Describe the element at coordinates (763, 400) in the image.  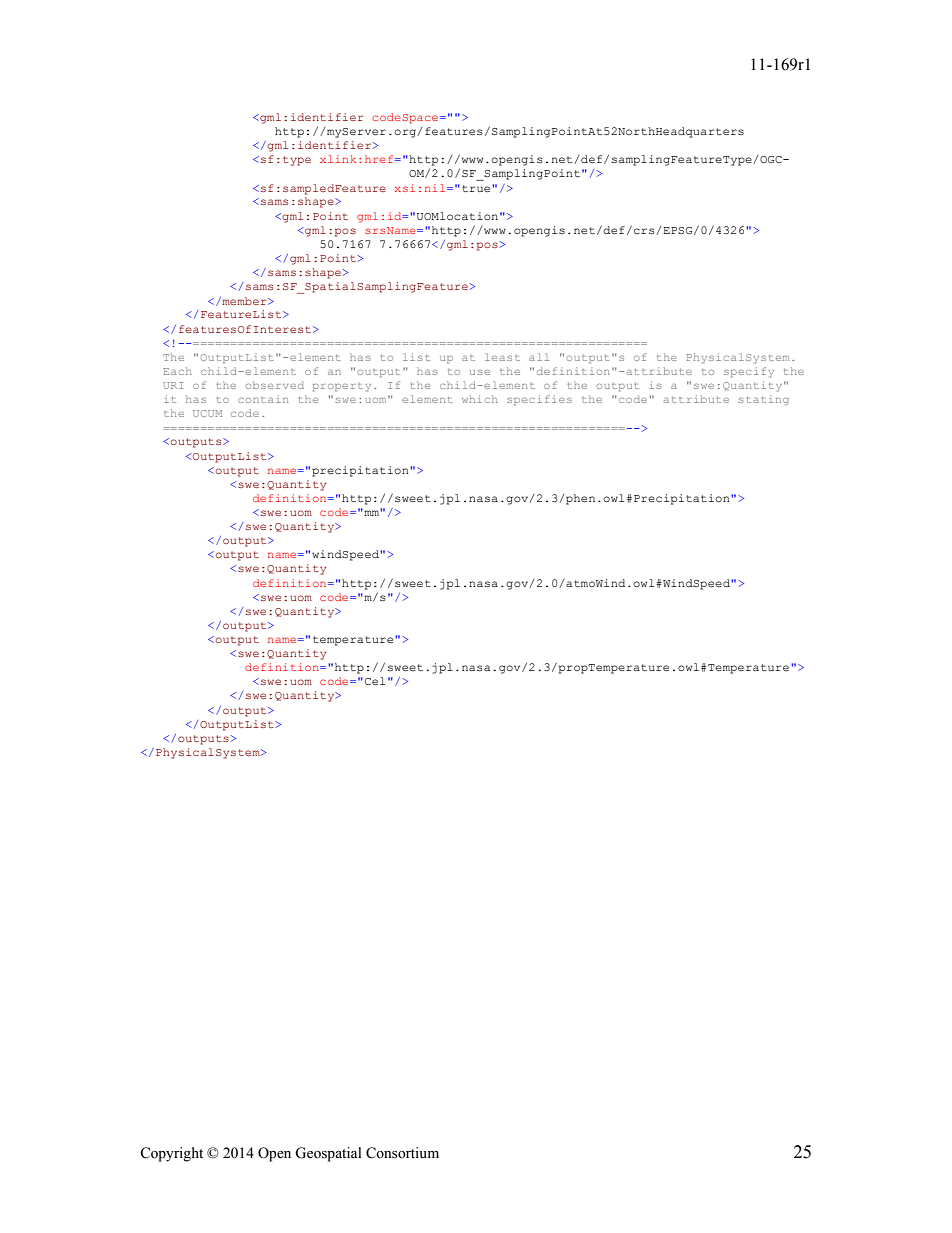
I see `stating` at that location.
